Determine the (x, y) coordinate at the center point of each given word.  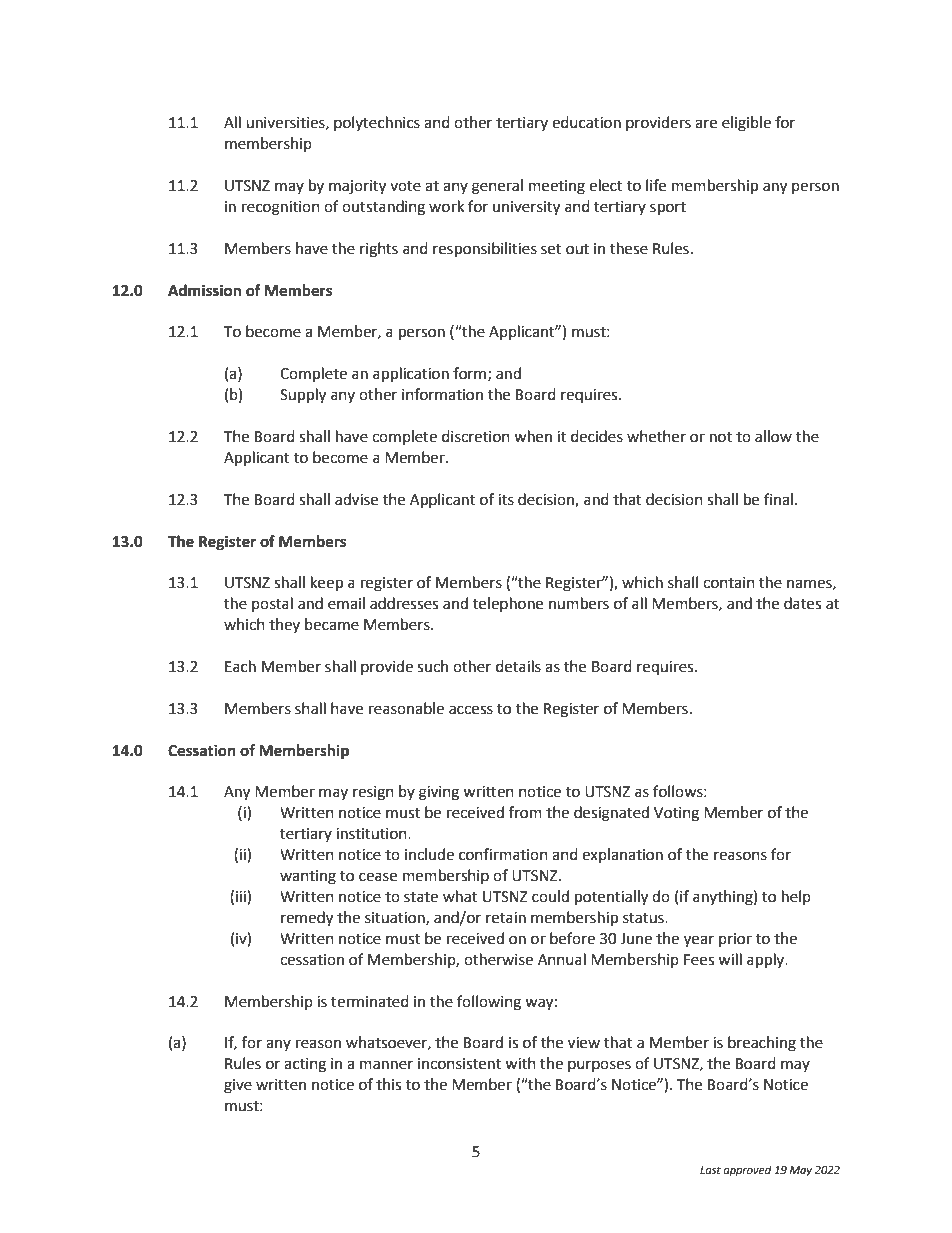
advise (356, 499)
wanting (308, 877)
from (525, 812)
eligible (746, 124)
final (778, 499)
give (238, 1086)
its (506, 500)
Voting (676, 814)
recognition (281, 208)
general (497, 187)
